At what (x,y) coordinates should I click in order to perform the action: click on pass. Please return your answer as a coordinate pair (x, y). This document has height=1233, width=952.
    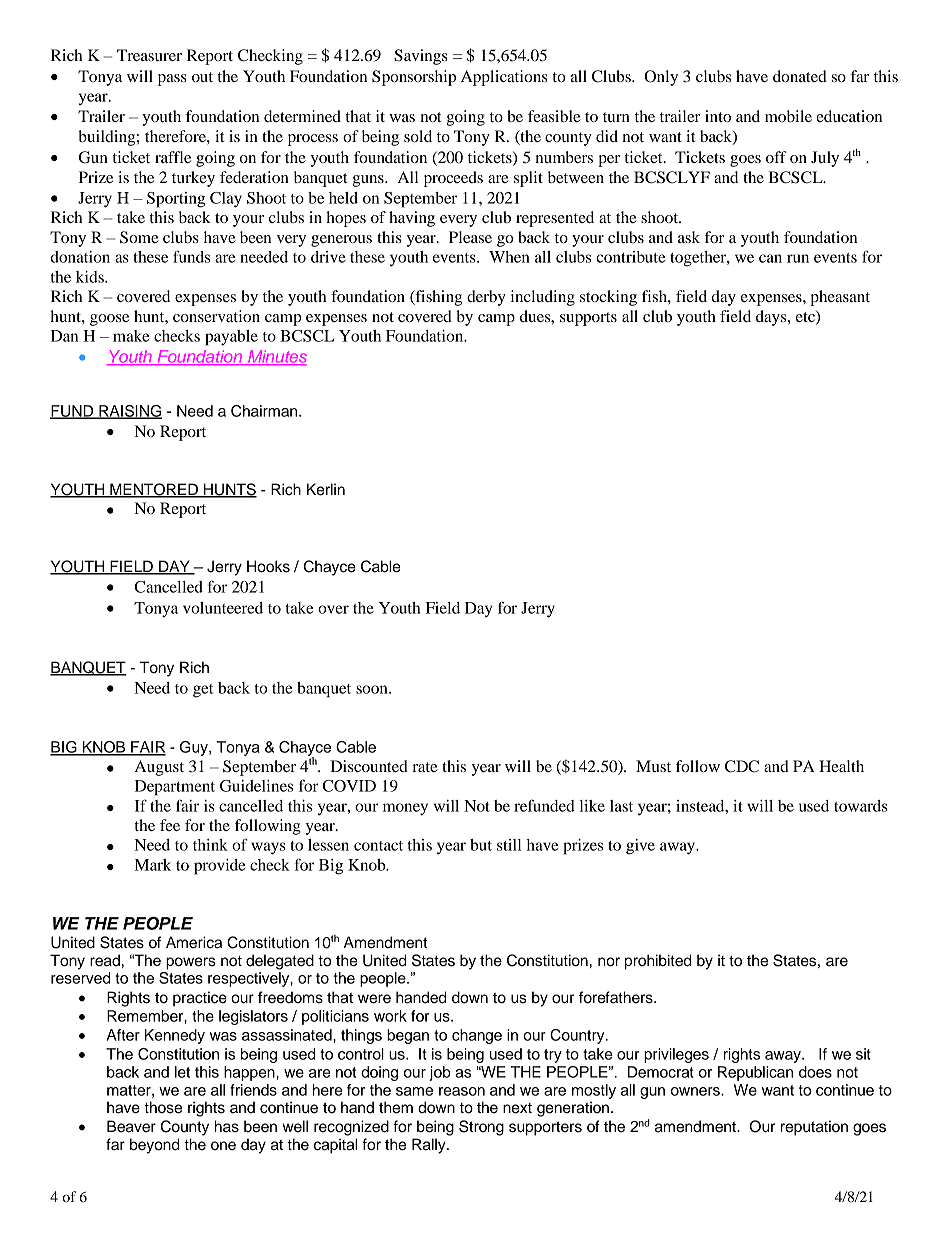
    Looking at the image, I should click on (172, 80).
